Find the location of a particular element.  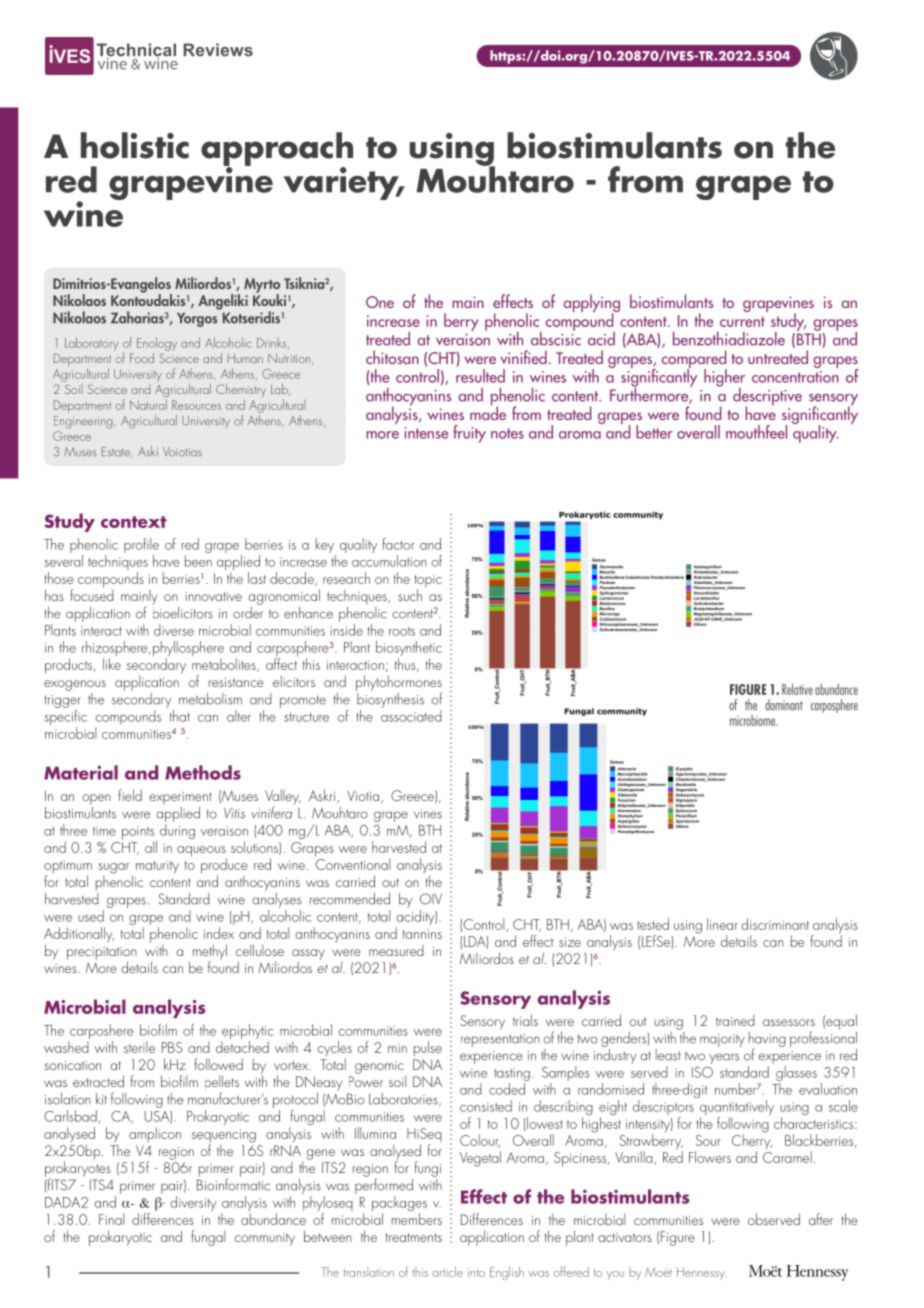

approach is located at coordinates (277, 150).
